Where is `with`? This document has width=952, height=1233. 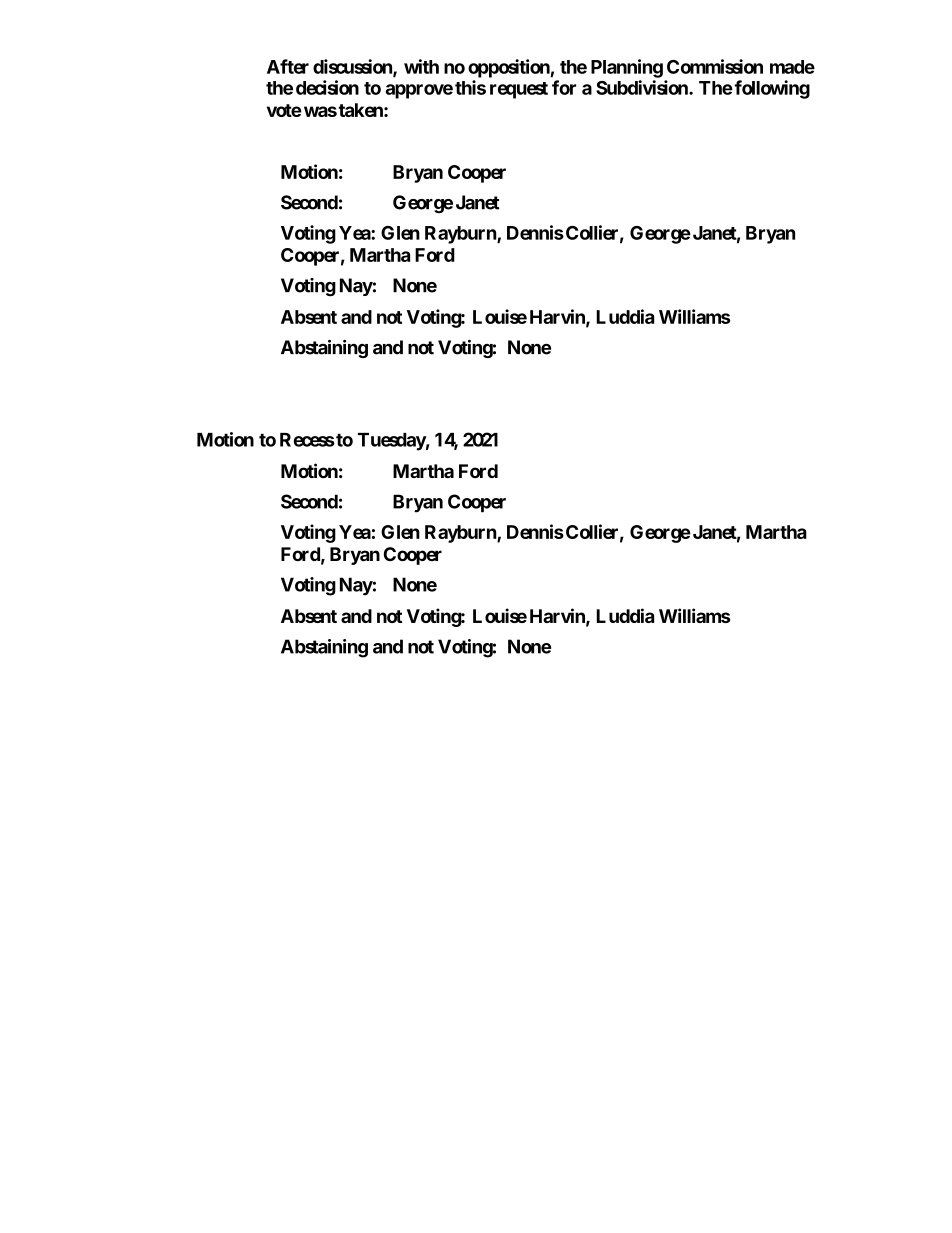
with is located at coordinates (421, 66).
